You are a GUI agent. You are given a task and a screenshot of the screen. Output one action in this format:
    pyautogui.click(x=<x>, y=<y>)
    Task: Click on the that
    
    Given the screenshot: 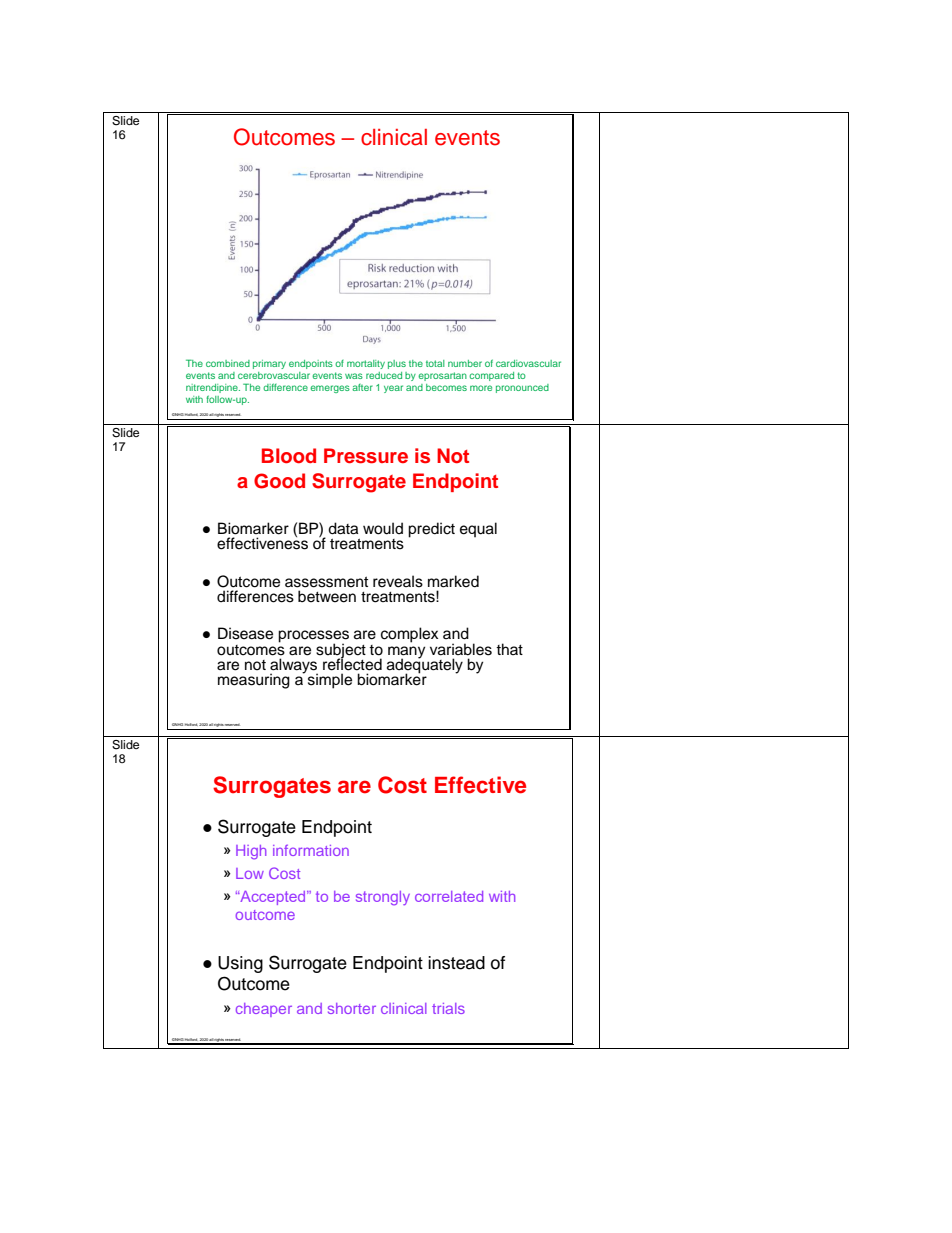 What is the action you would take?
    pyautogui.click(x=509, y=649)
